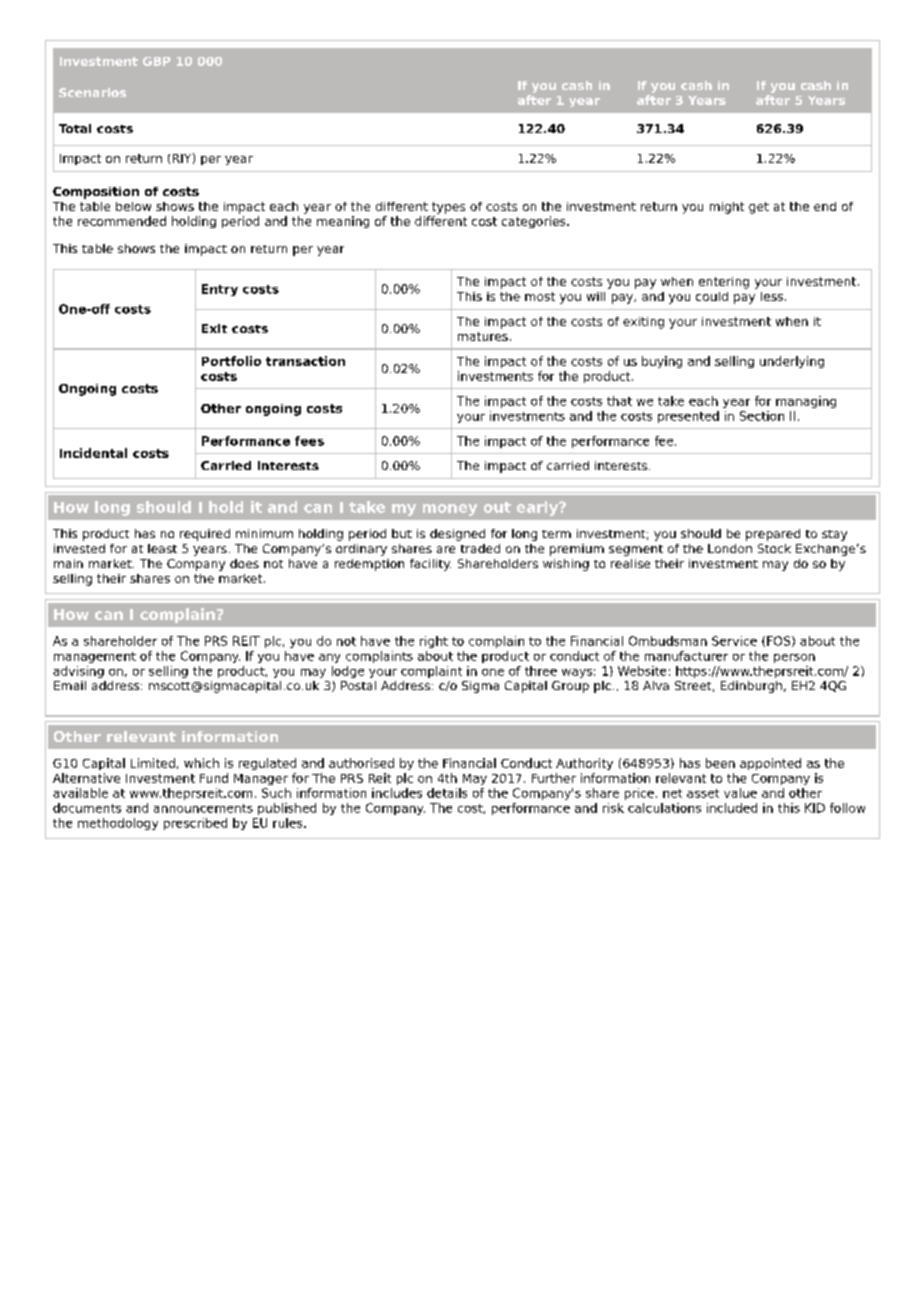 The height and width of the screenshot is (1307, 924). I want to click on Entry, so click(220, 290).
